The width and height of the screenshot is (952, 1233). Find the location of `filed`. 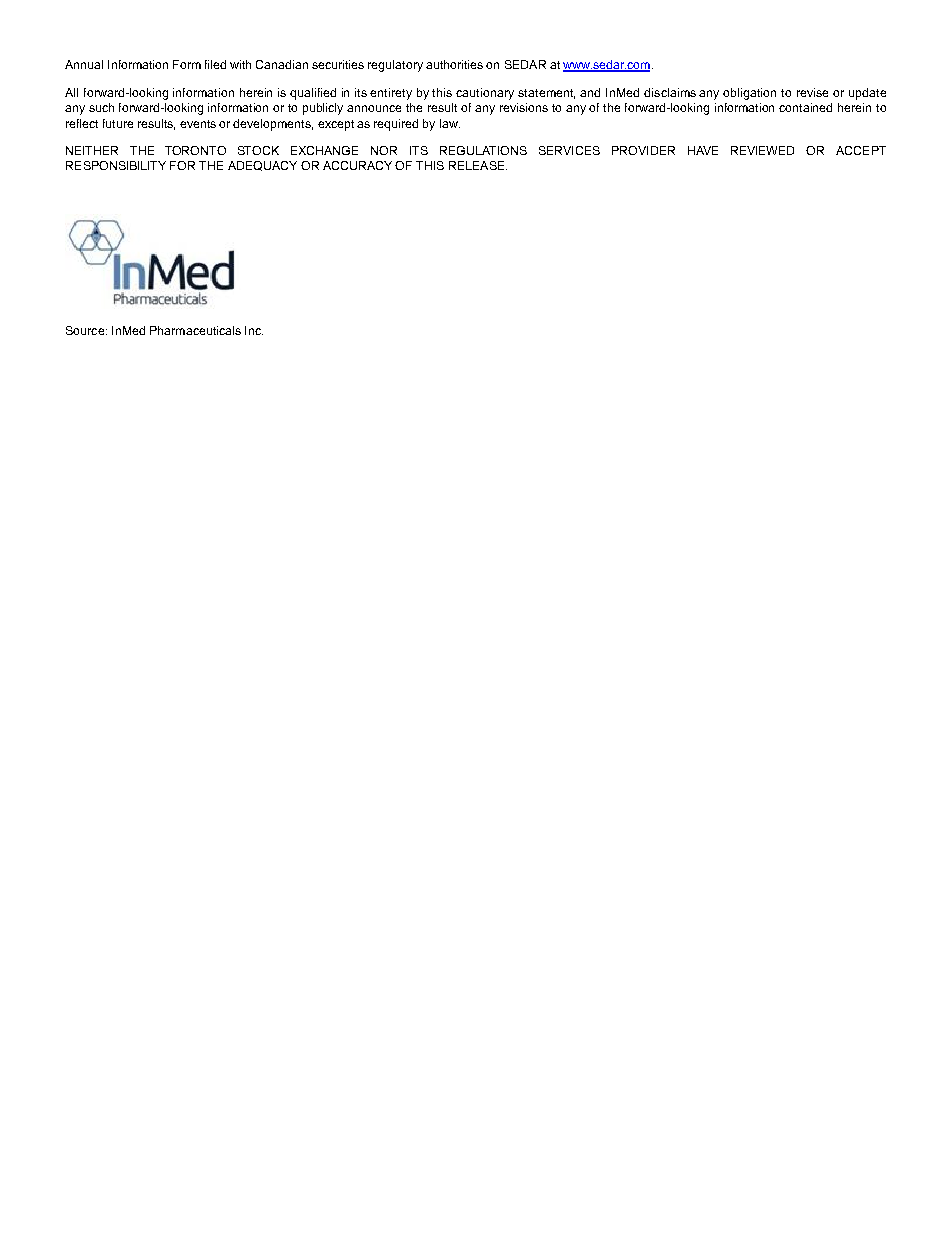

filed is located at coordinates (215, 64).
